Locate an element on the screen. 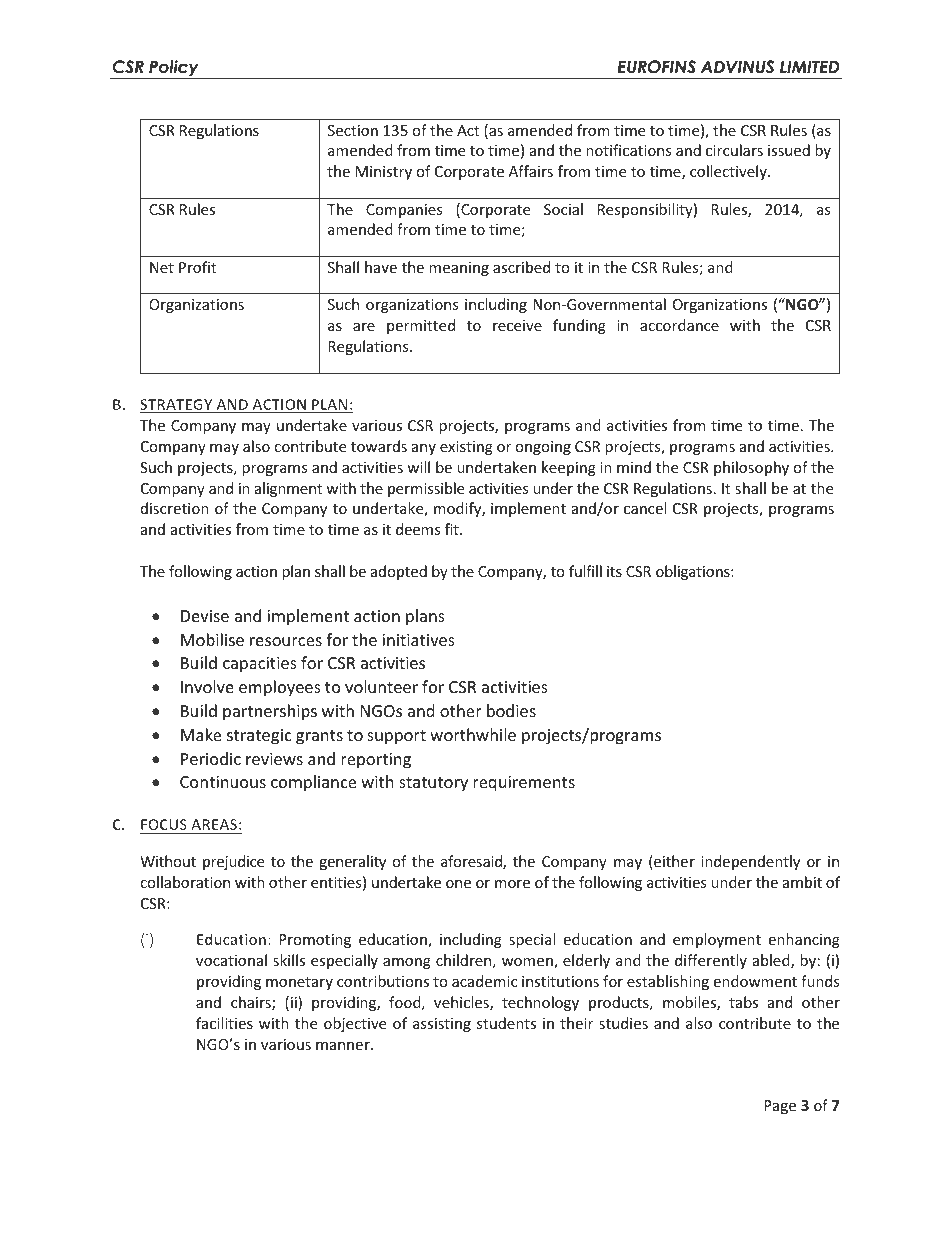 The height and width of the screenshot is (1233, 952). STRATEGY is located at coordinates (177, 406).
